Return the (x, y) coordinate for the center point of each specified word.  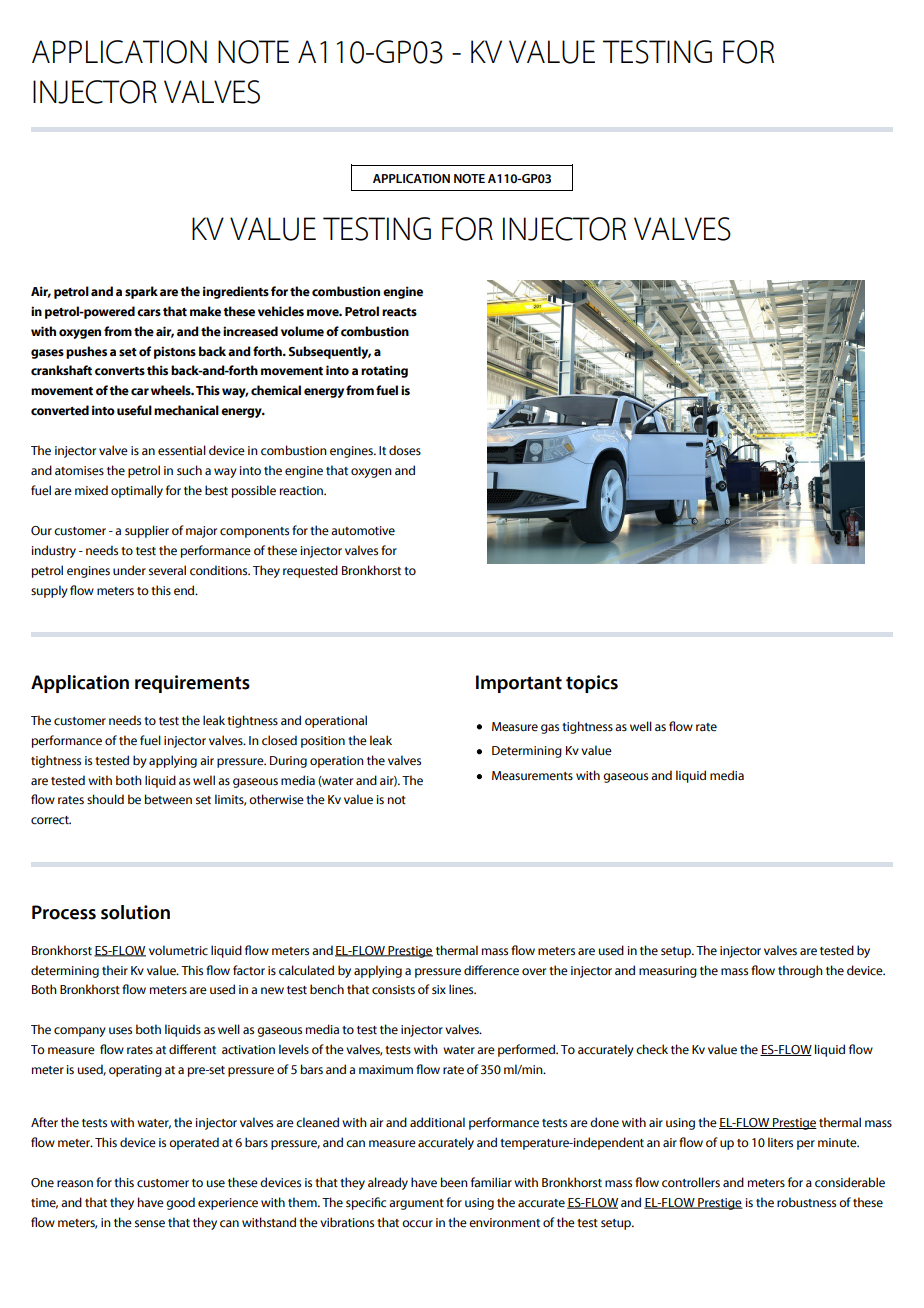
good (180, 1203)
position (323, 742)
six (439, 989)
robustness (806, 1202)
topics (592, 684)
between (168, 799)
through (800, 971)
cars (149, 313)
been (454, 1182)
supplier (147, 531)
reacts (399, 312)
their (115, 970)
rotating (384, 371)
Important (519, 684)
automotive (363, 531)
